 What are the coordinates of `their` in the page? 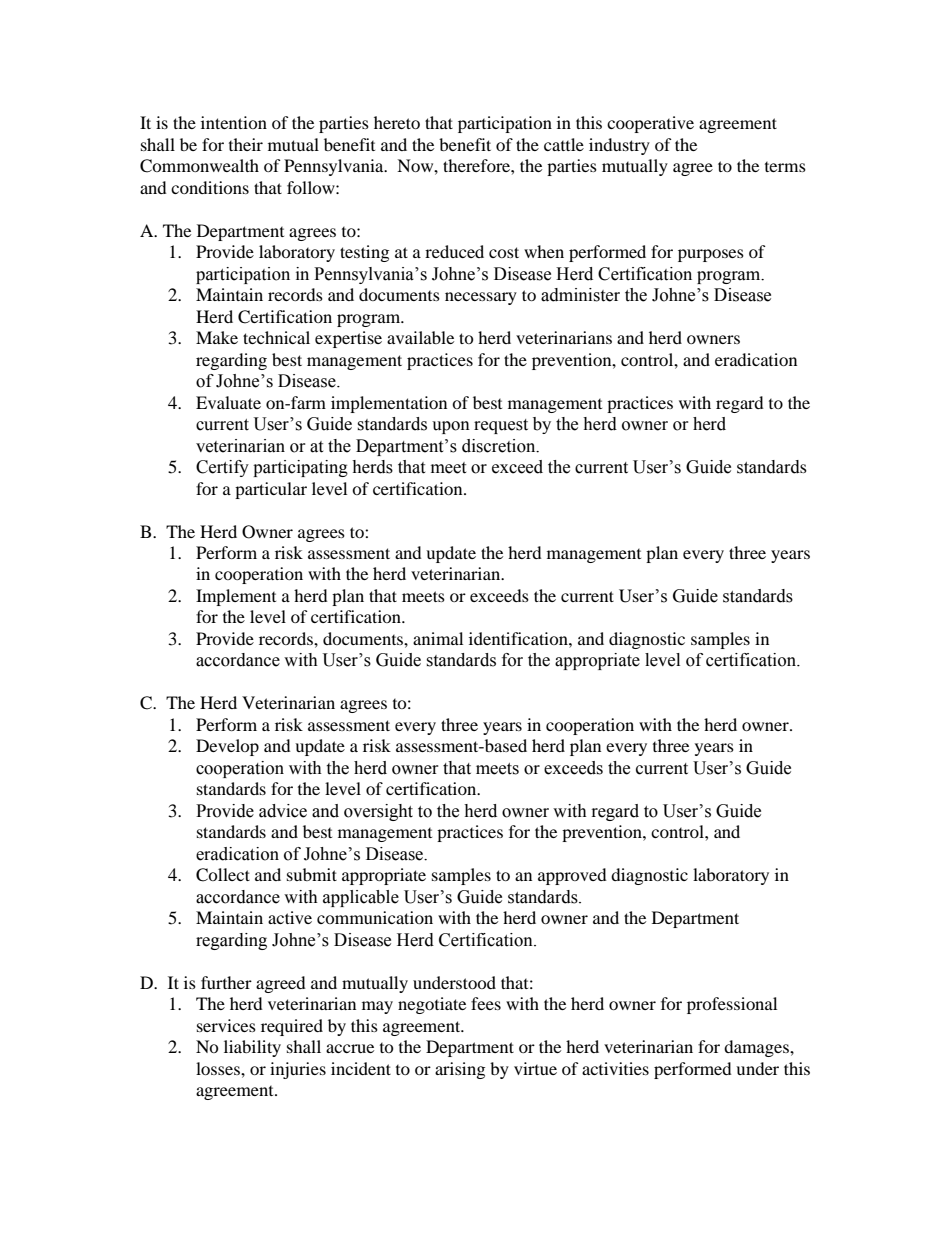 It's located at (246, 144).
